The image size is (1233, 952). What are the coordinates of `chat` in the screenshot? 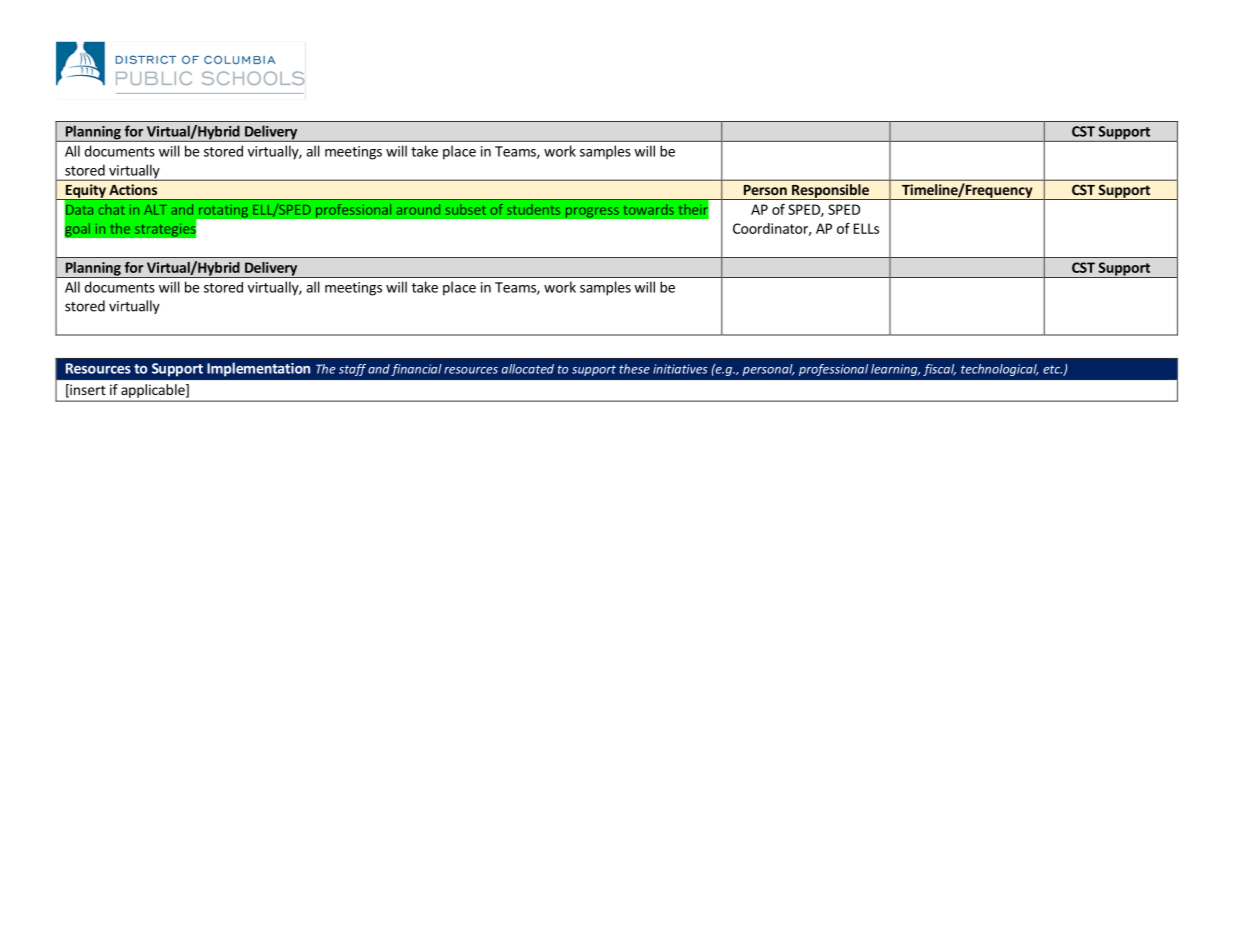 It's located at (112, 209).
